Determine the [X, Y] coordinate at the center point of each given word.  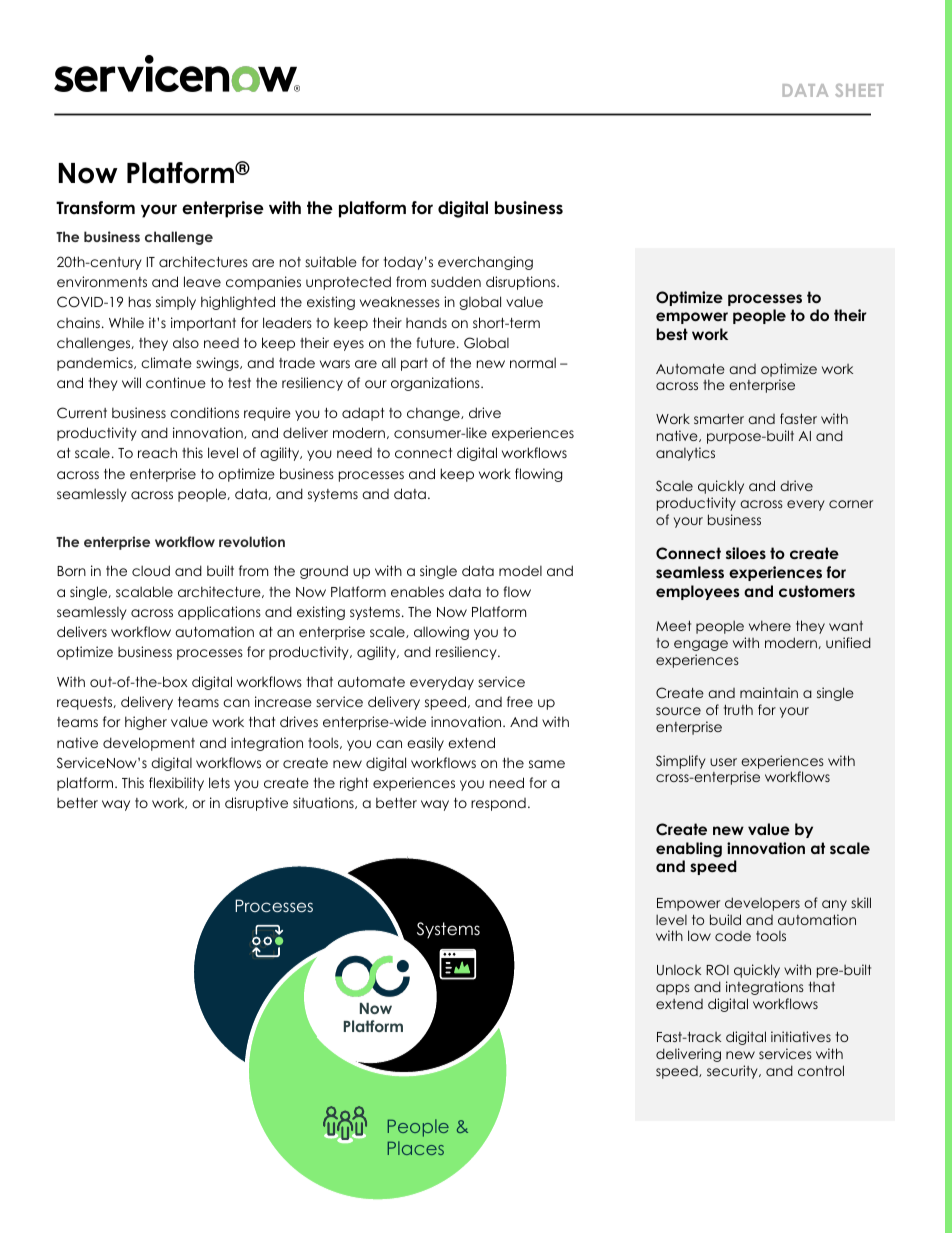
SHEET [859, 90]
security [733, 1072]
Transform [95, 208]
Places [416, 1148]
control [821, 1070]
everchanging [485, 263]
